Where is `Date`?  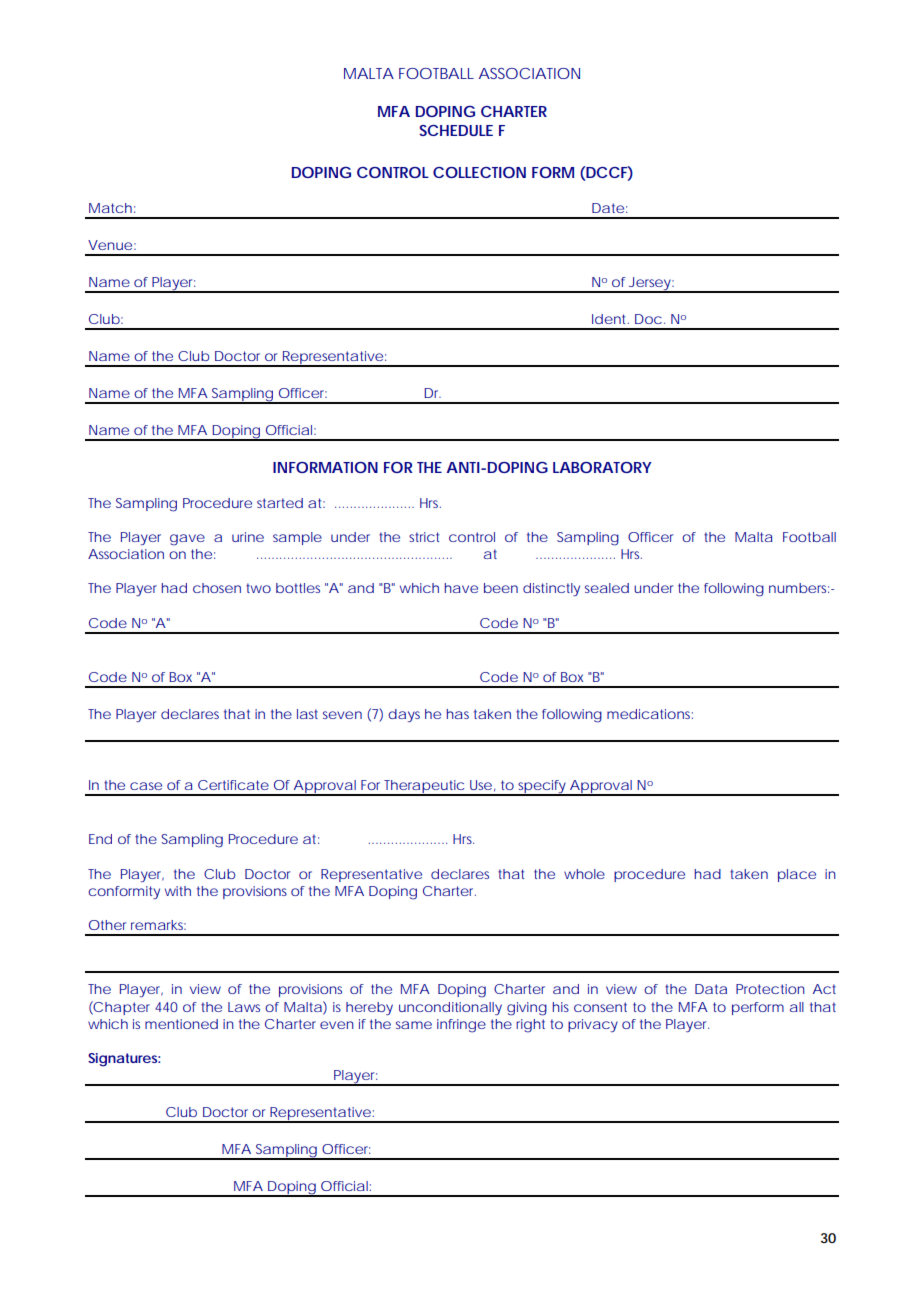 Date is located at coordinates (608, 208).
